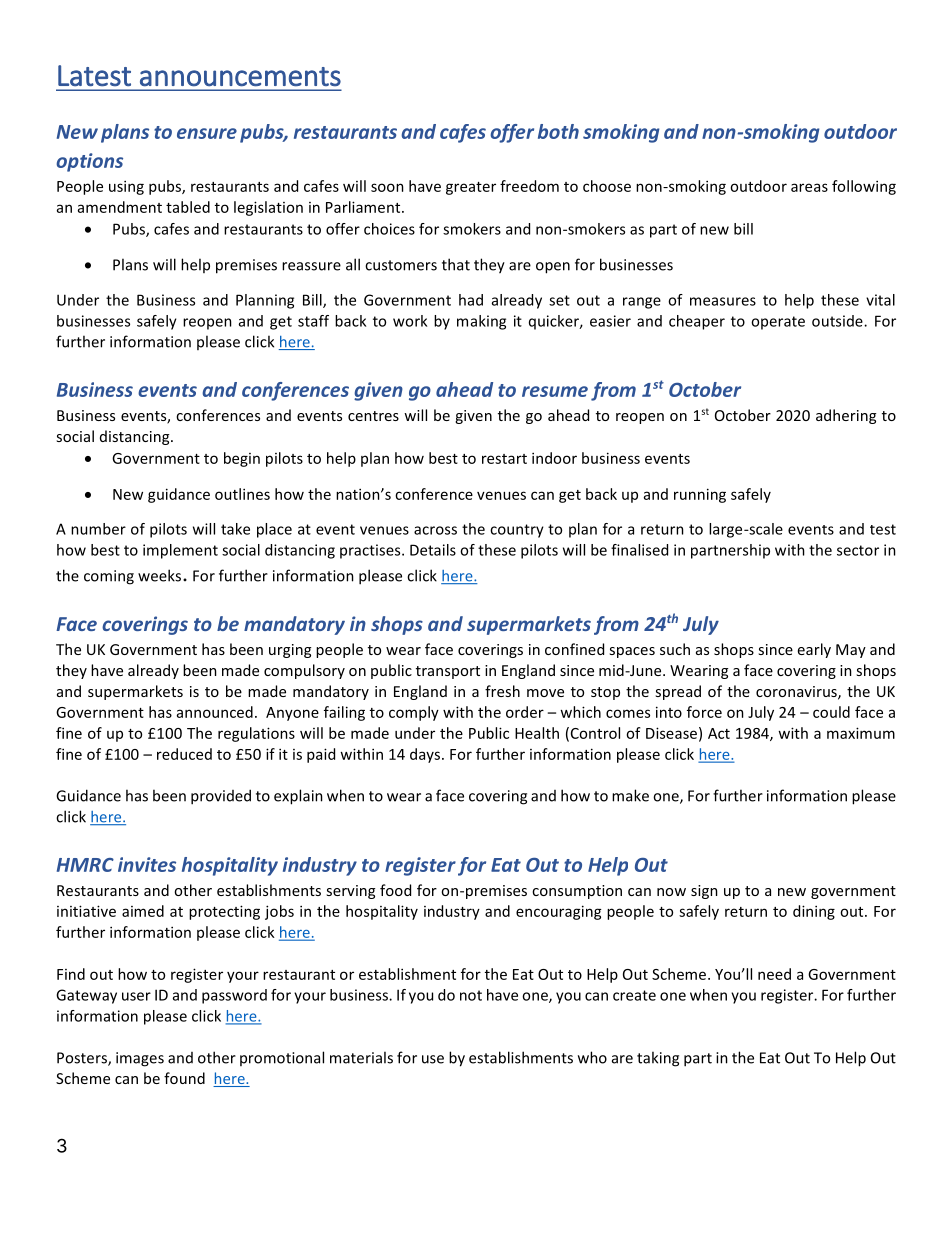  What do you see at coordinates (471, 995) in the screenshot?
I see `not` at bounding box center [471, 995].
